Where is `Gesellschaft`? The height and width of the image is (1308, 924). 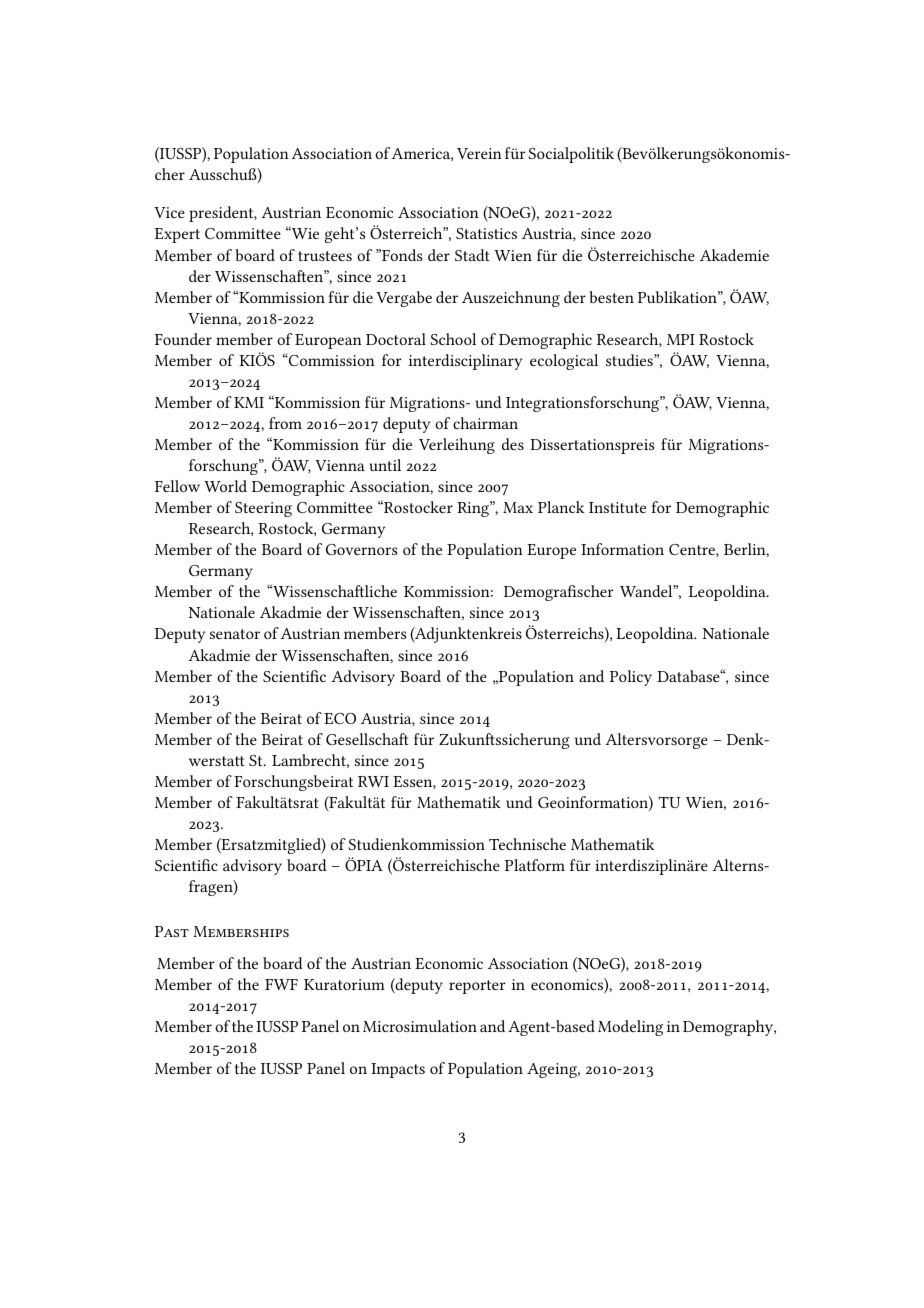
Gesellschaft is located at coordinates (367, 739).
